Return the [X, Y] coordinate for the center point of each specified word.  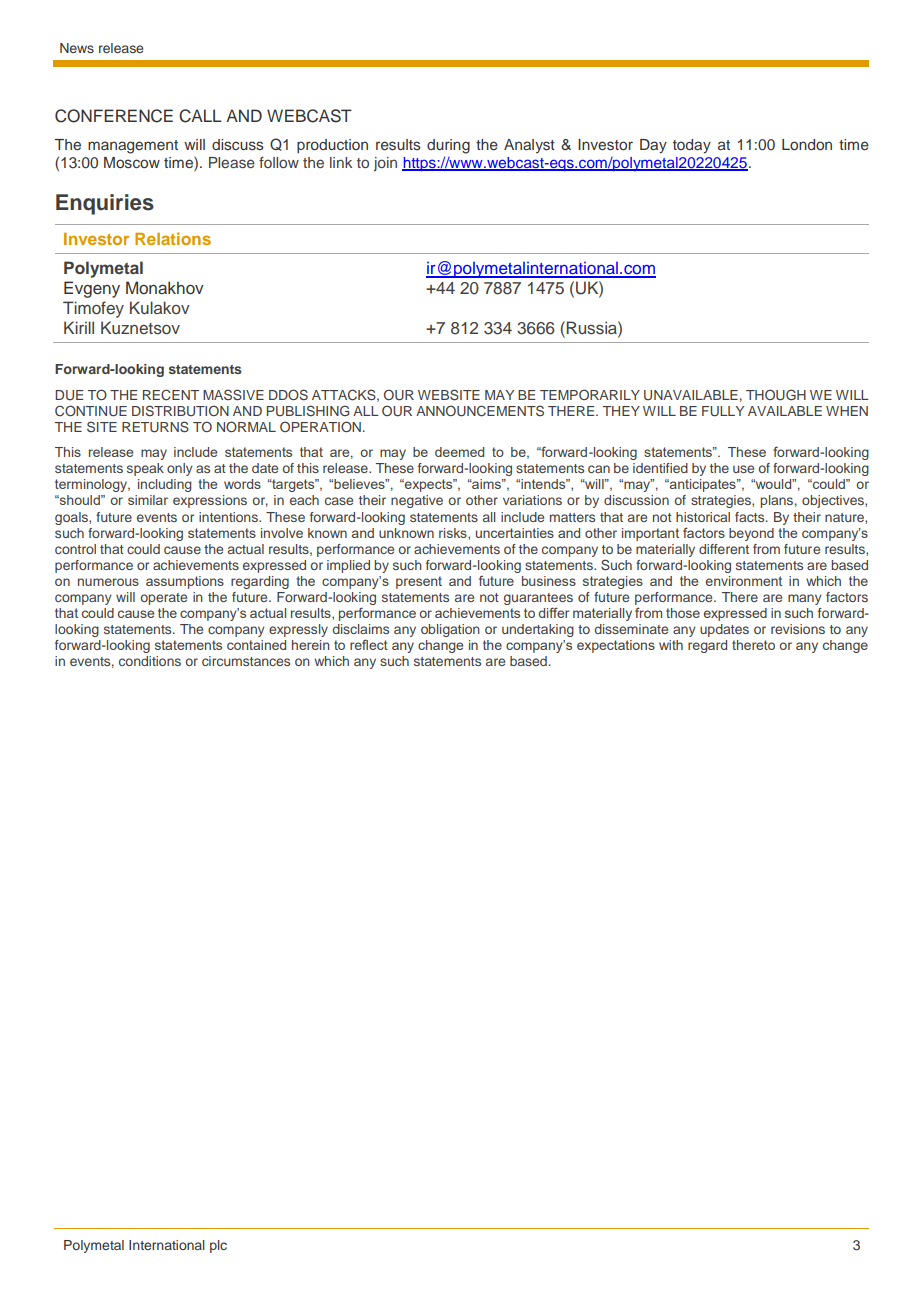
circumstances [246, 661]
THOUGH [776, 395]
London [807, 144]
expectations [616, 646]
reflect [369, 644]
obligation [450, 630]
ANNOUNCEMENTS [480, 411]
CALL [200, 116]
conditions [150, 661]
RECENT [171, 395]
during [448, 146]
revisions [798, 629]
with [671, 645]
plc [218, 1246]
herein [310, 645]
